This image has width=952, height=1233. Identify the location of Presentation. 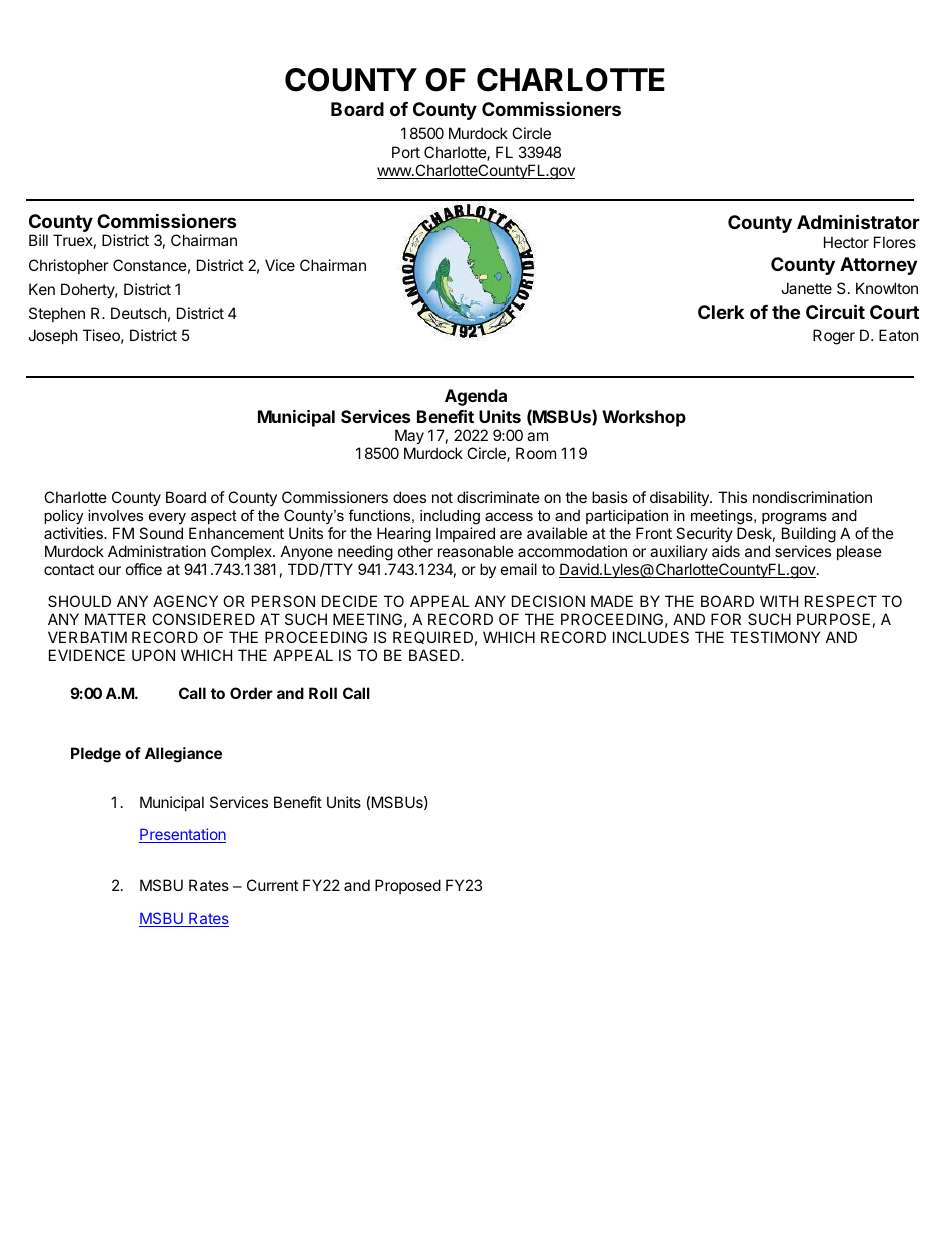
(182, 835).
